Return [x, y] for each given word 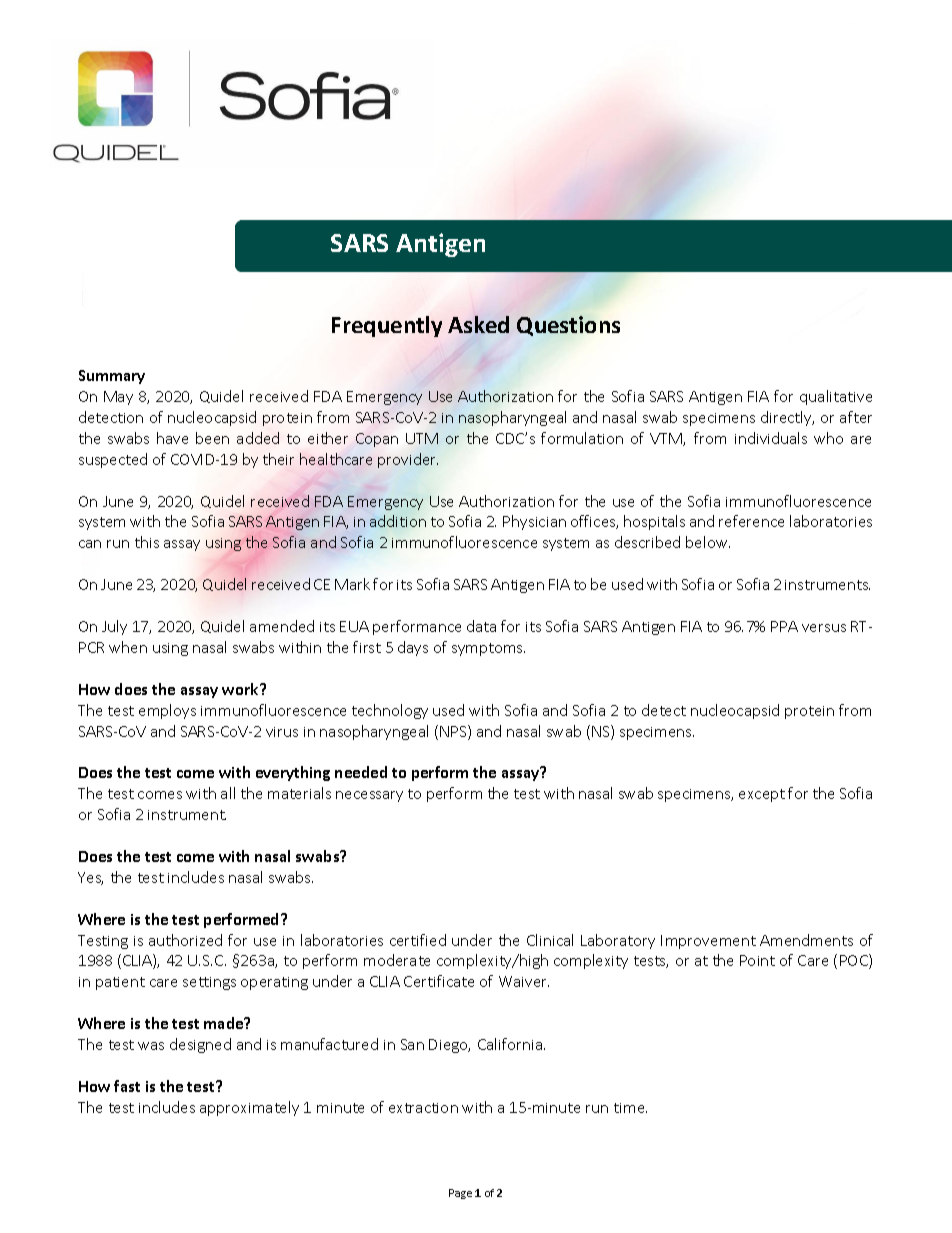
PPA [784, 626]
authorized [185, 940]
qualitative [836, 397]
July [114, 627]
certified [418, 940]
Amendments [806, 940]
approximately [249, 1108]
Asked [478, 324]
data [481, 626]
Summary [112, 377]
